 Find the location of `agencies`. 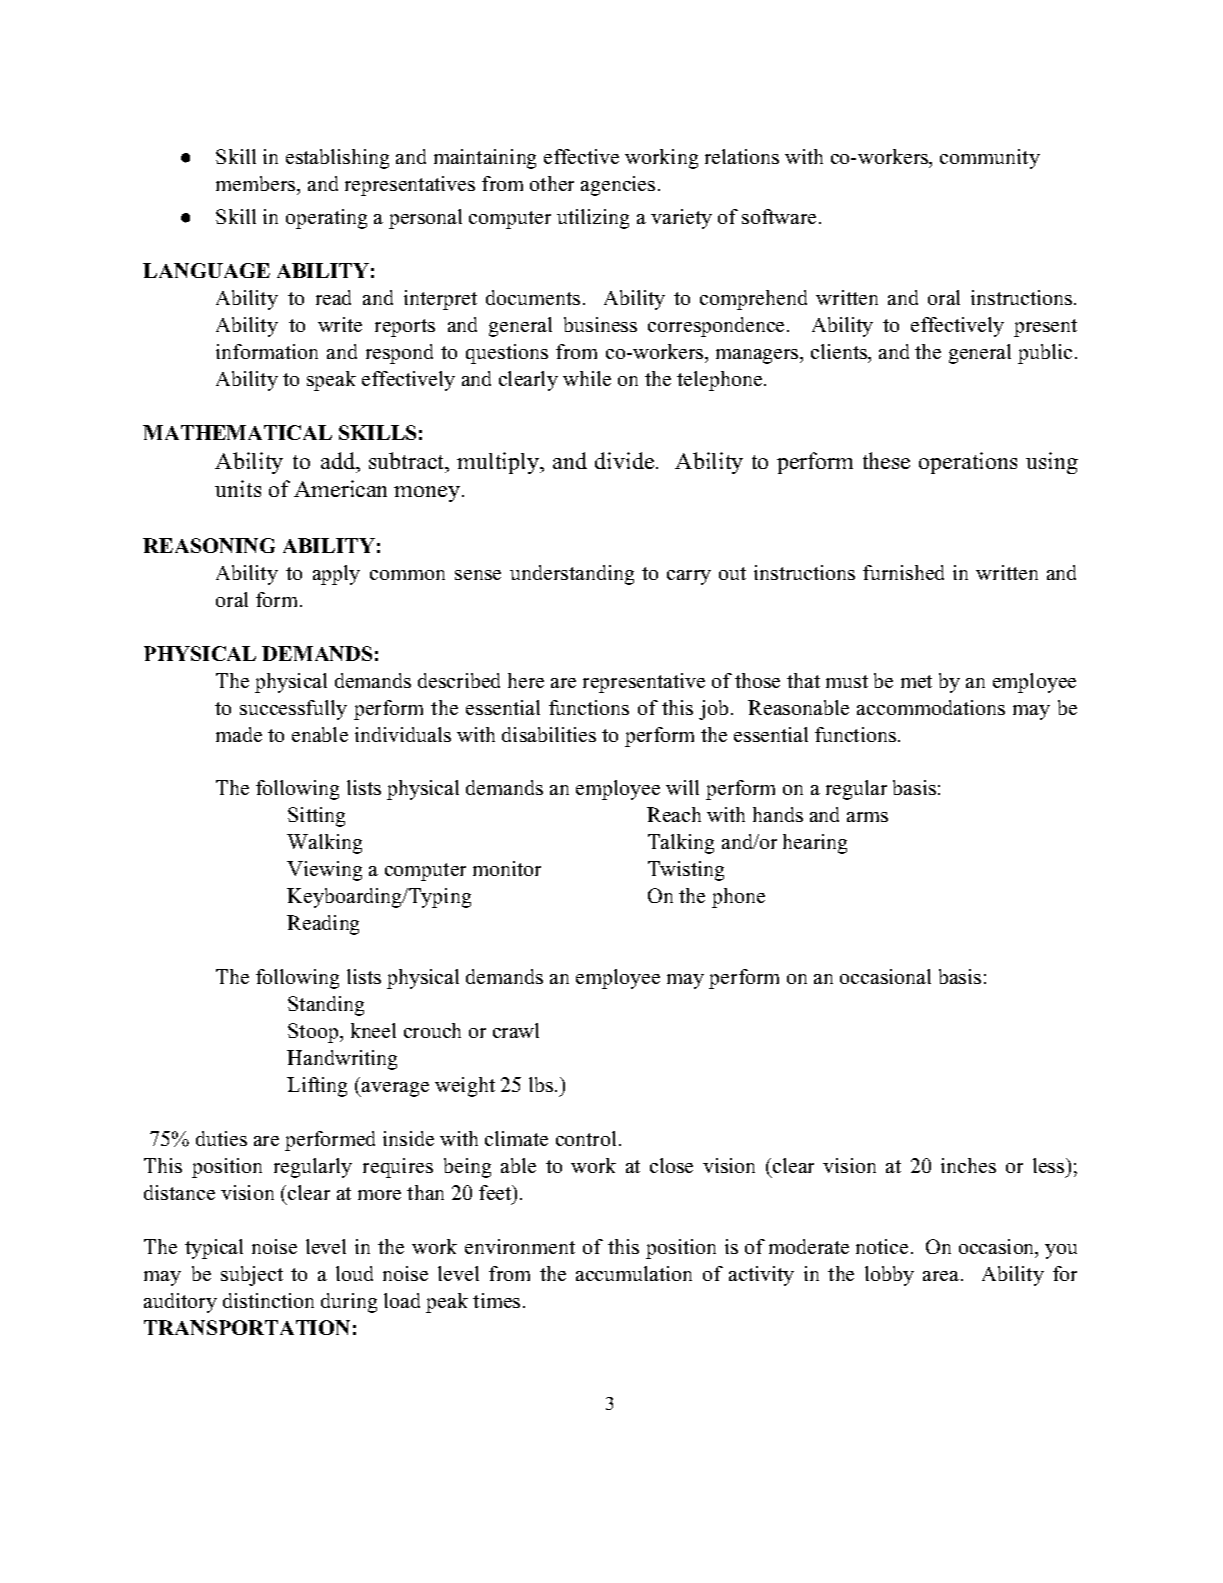

agencies is located at coordinates (618, 186).
